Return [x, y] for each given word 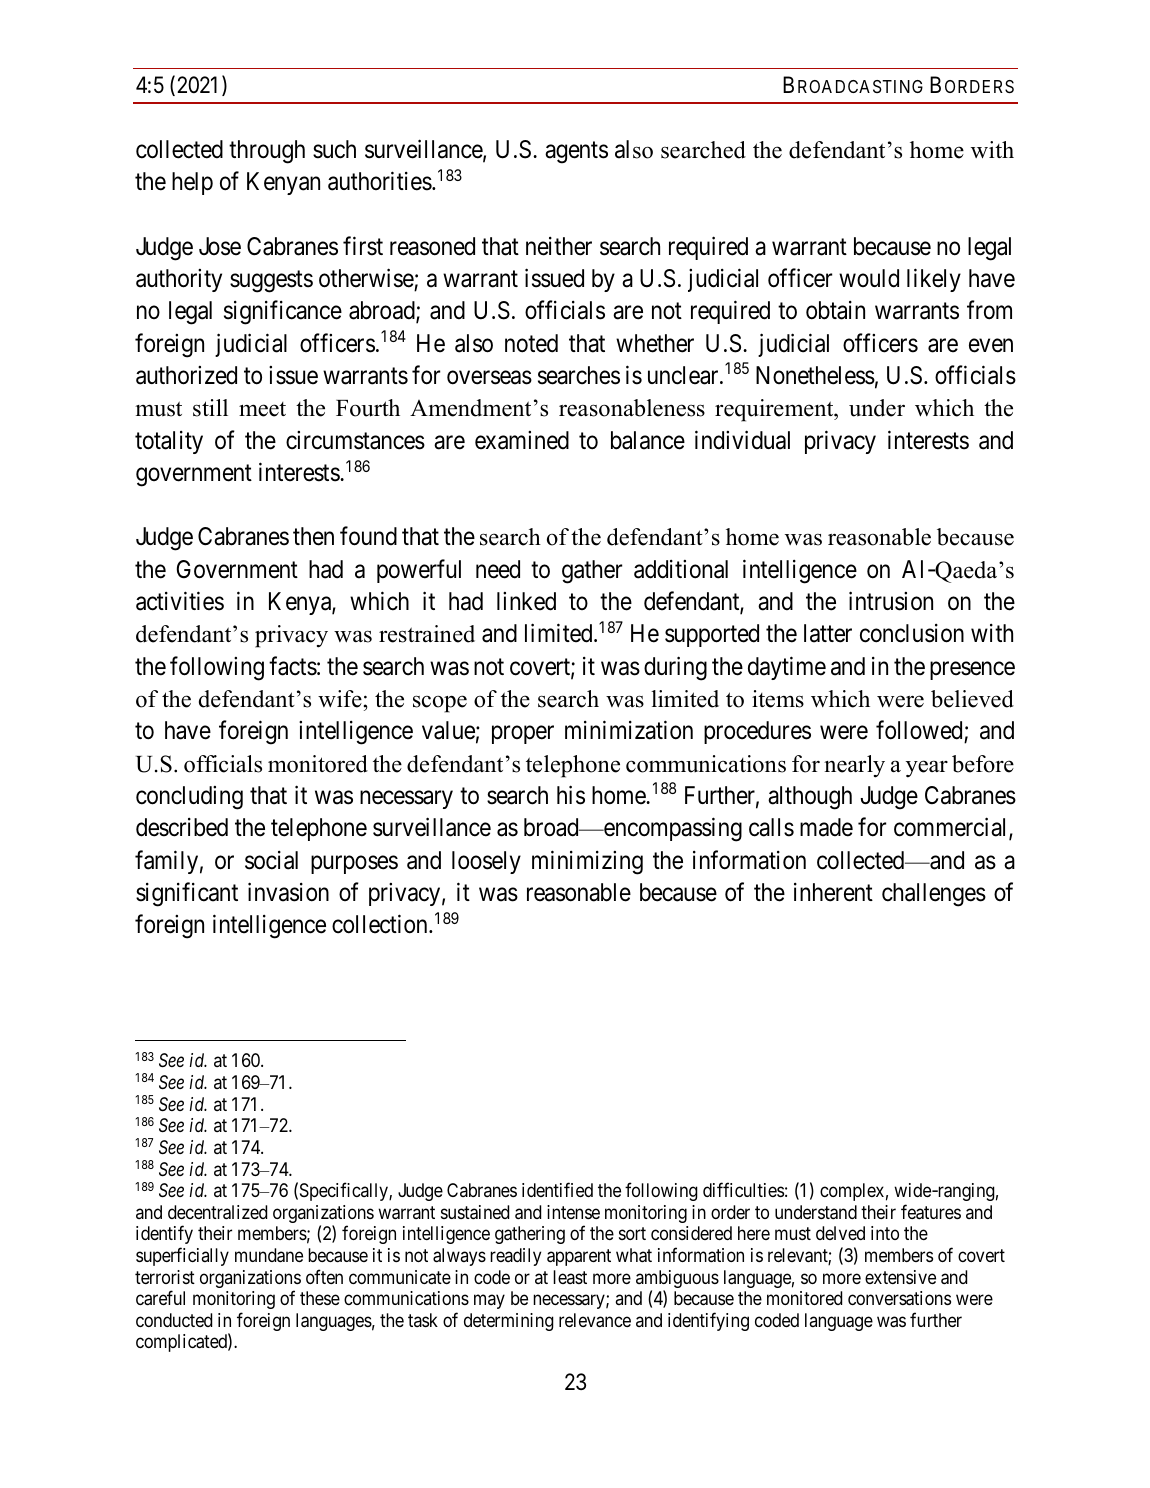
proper [523, 735]
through [267, 152]
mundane [269, 1255]
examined [522, 440]
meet [262, 409]
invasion [288, 892]
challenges [934, 895]
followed [920, 732]
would [869, 278]
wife [340, 699]
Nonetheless [815, 375]
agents [576, 153]
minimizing [587, 862]
